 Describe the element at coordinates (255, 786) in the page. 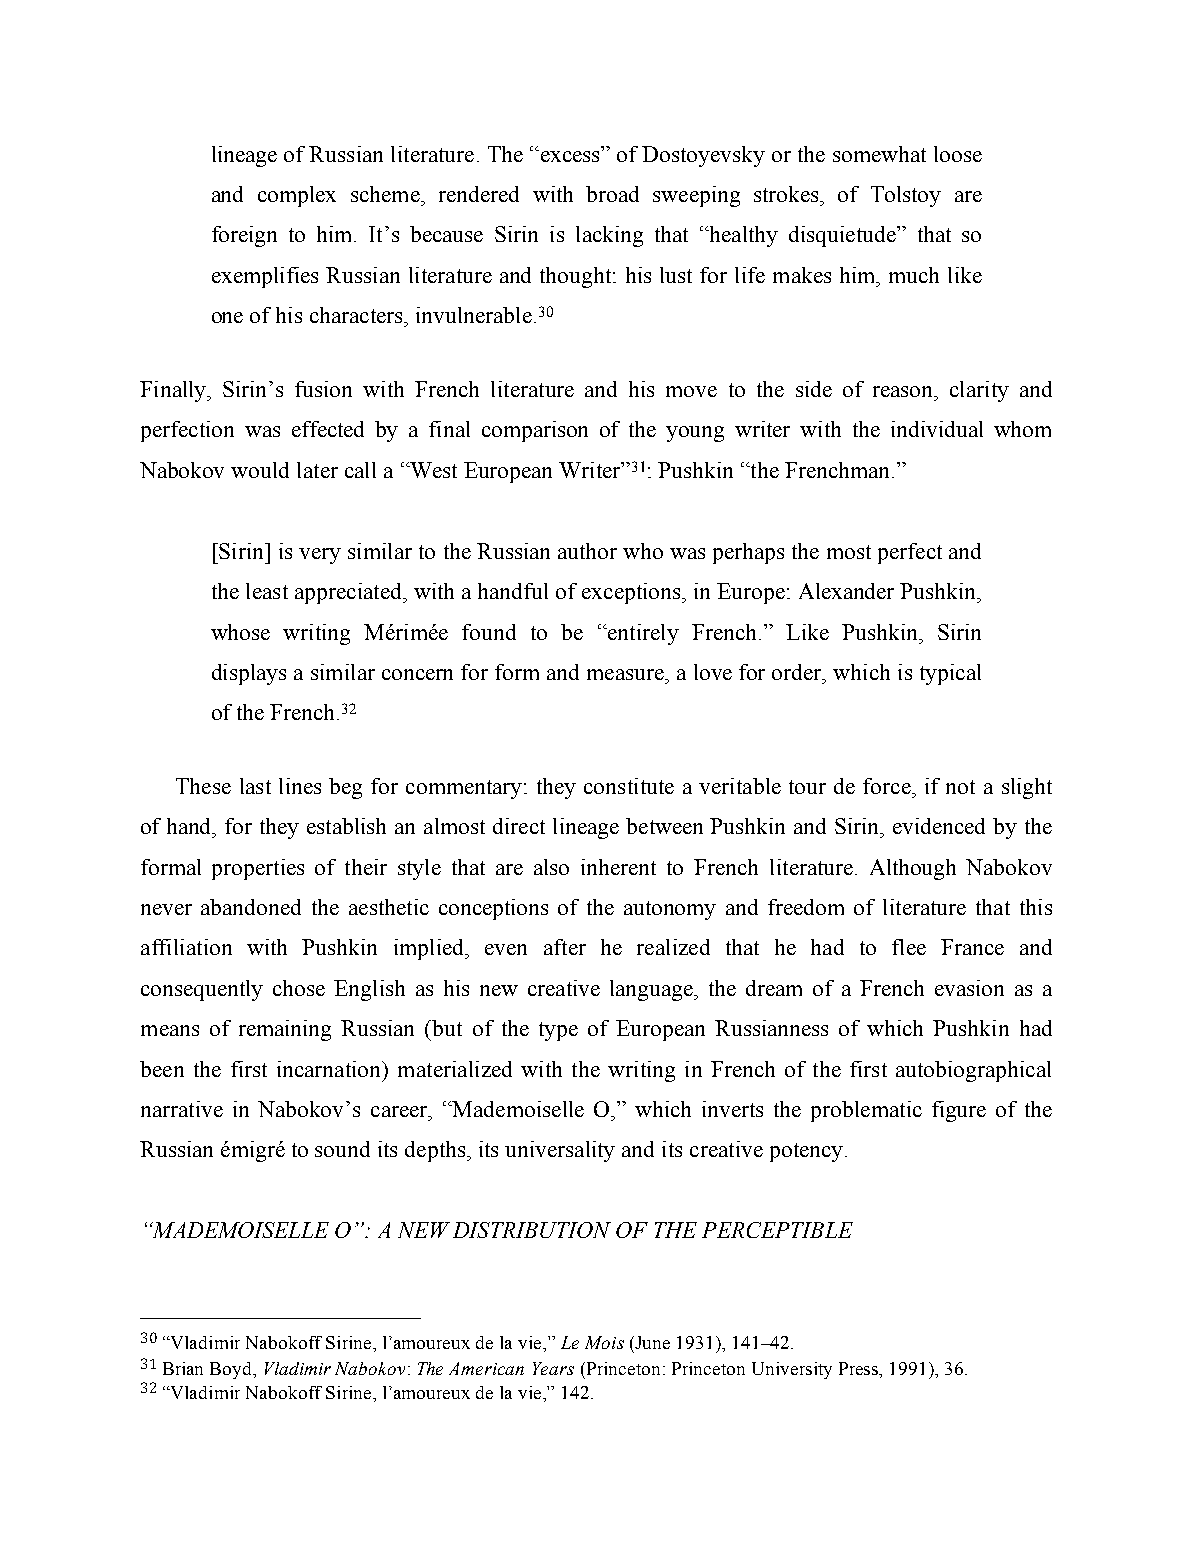

I see `last` at that location.
